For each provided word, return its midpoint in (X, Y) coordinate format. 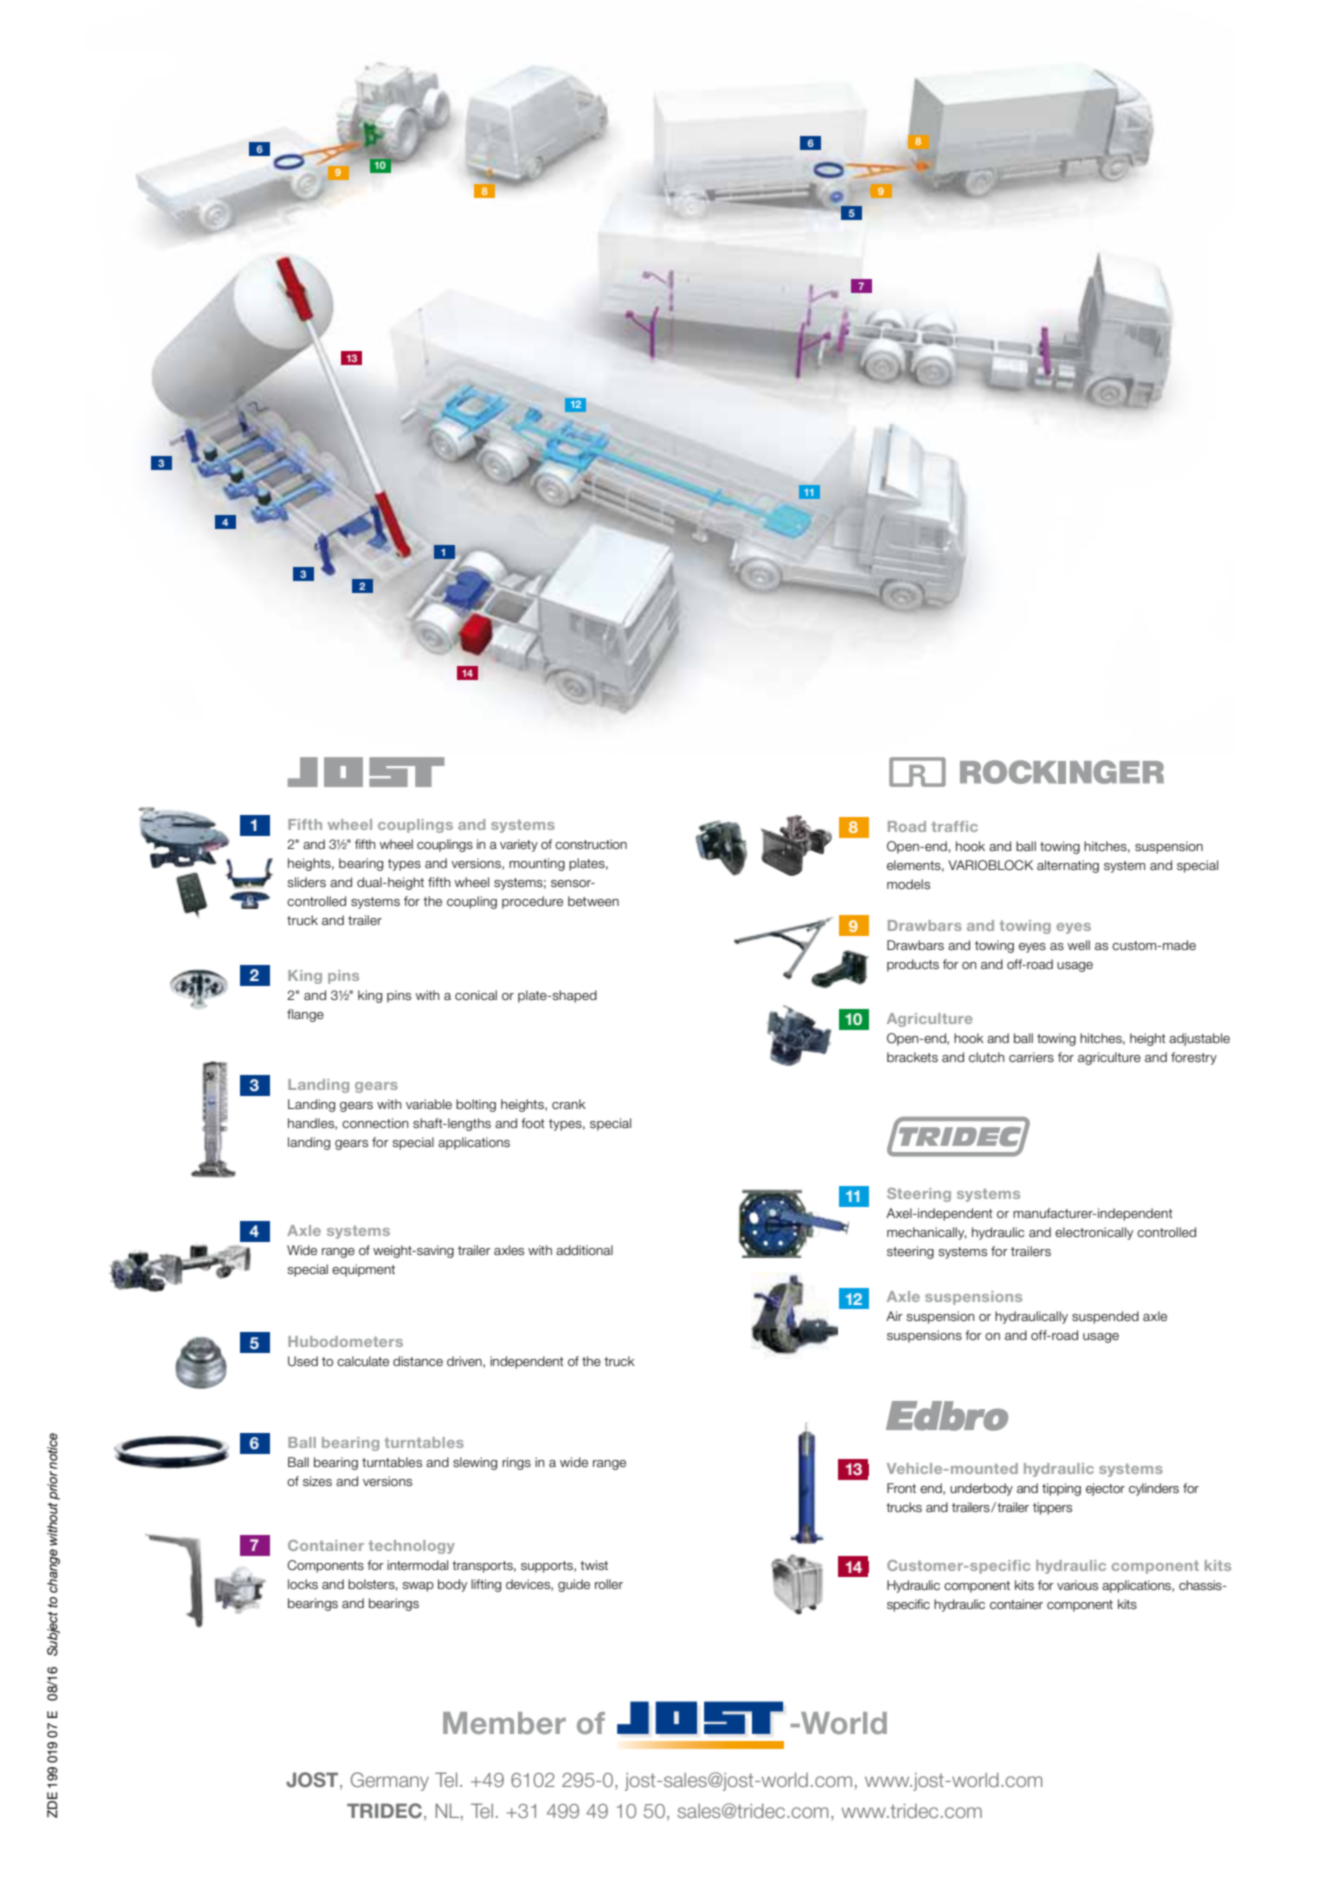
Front (901, 1488)
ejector (1105, 1489)
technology (411, 1547)
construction (591, 844)
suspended (1105, 1317)
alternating (1068, 866)
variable (429, 1104)
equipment (363, 1270)
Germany (390, 1781)
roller (609, 1584)
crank (569, 1104)
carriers (1031, 1057)
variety (519, 845)
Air (894, 1316)
